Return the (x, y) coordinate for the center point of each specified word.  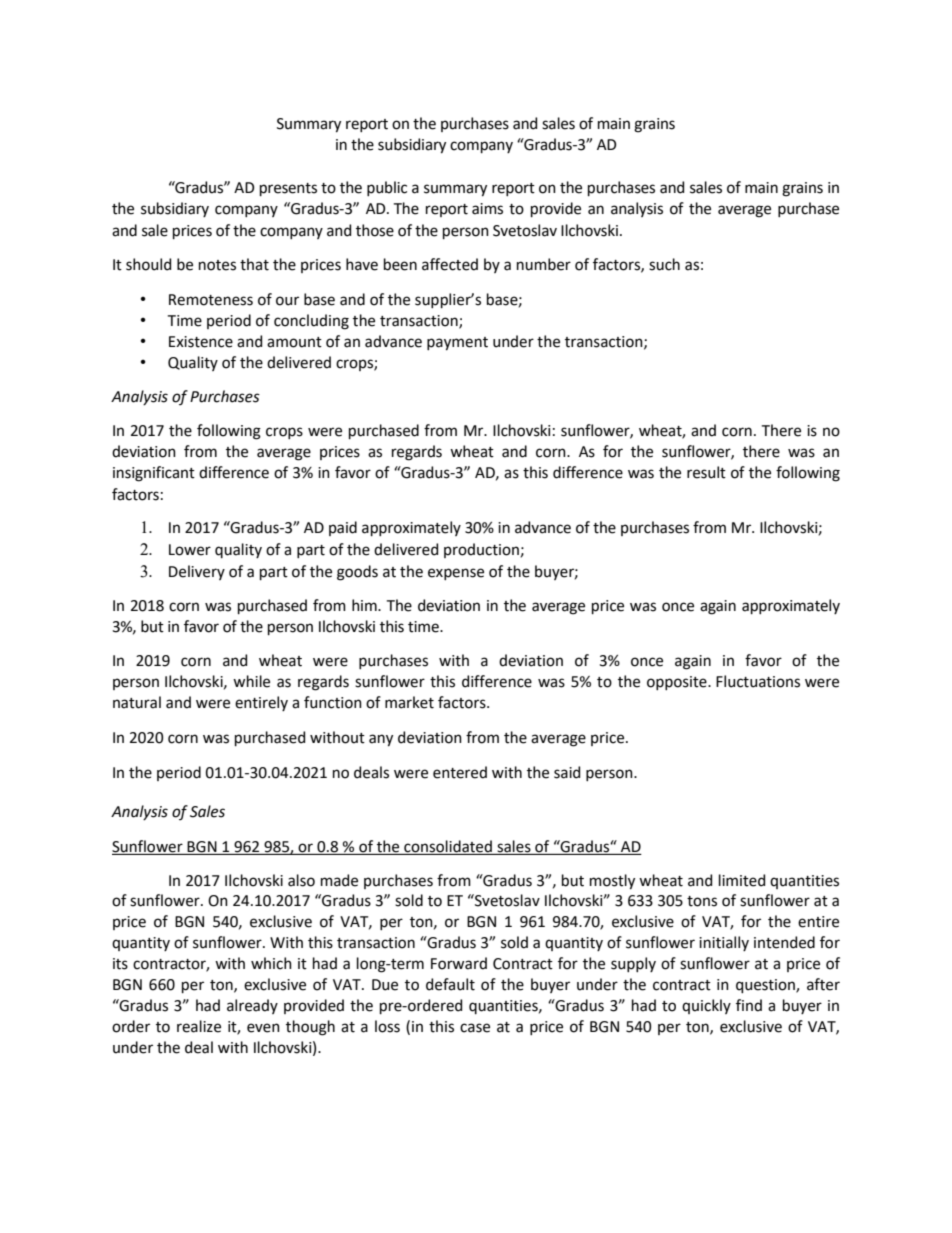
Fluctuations (758, 681)
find (749, 1005)
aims (487, 209)
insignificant (154, 474)
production (481, 550)
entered (460, 772)
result (706, 472)
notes (217, 265)
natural (137, 702)
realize (199, 1026)
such (664, 264)
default (450, 984)
